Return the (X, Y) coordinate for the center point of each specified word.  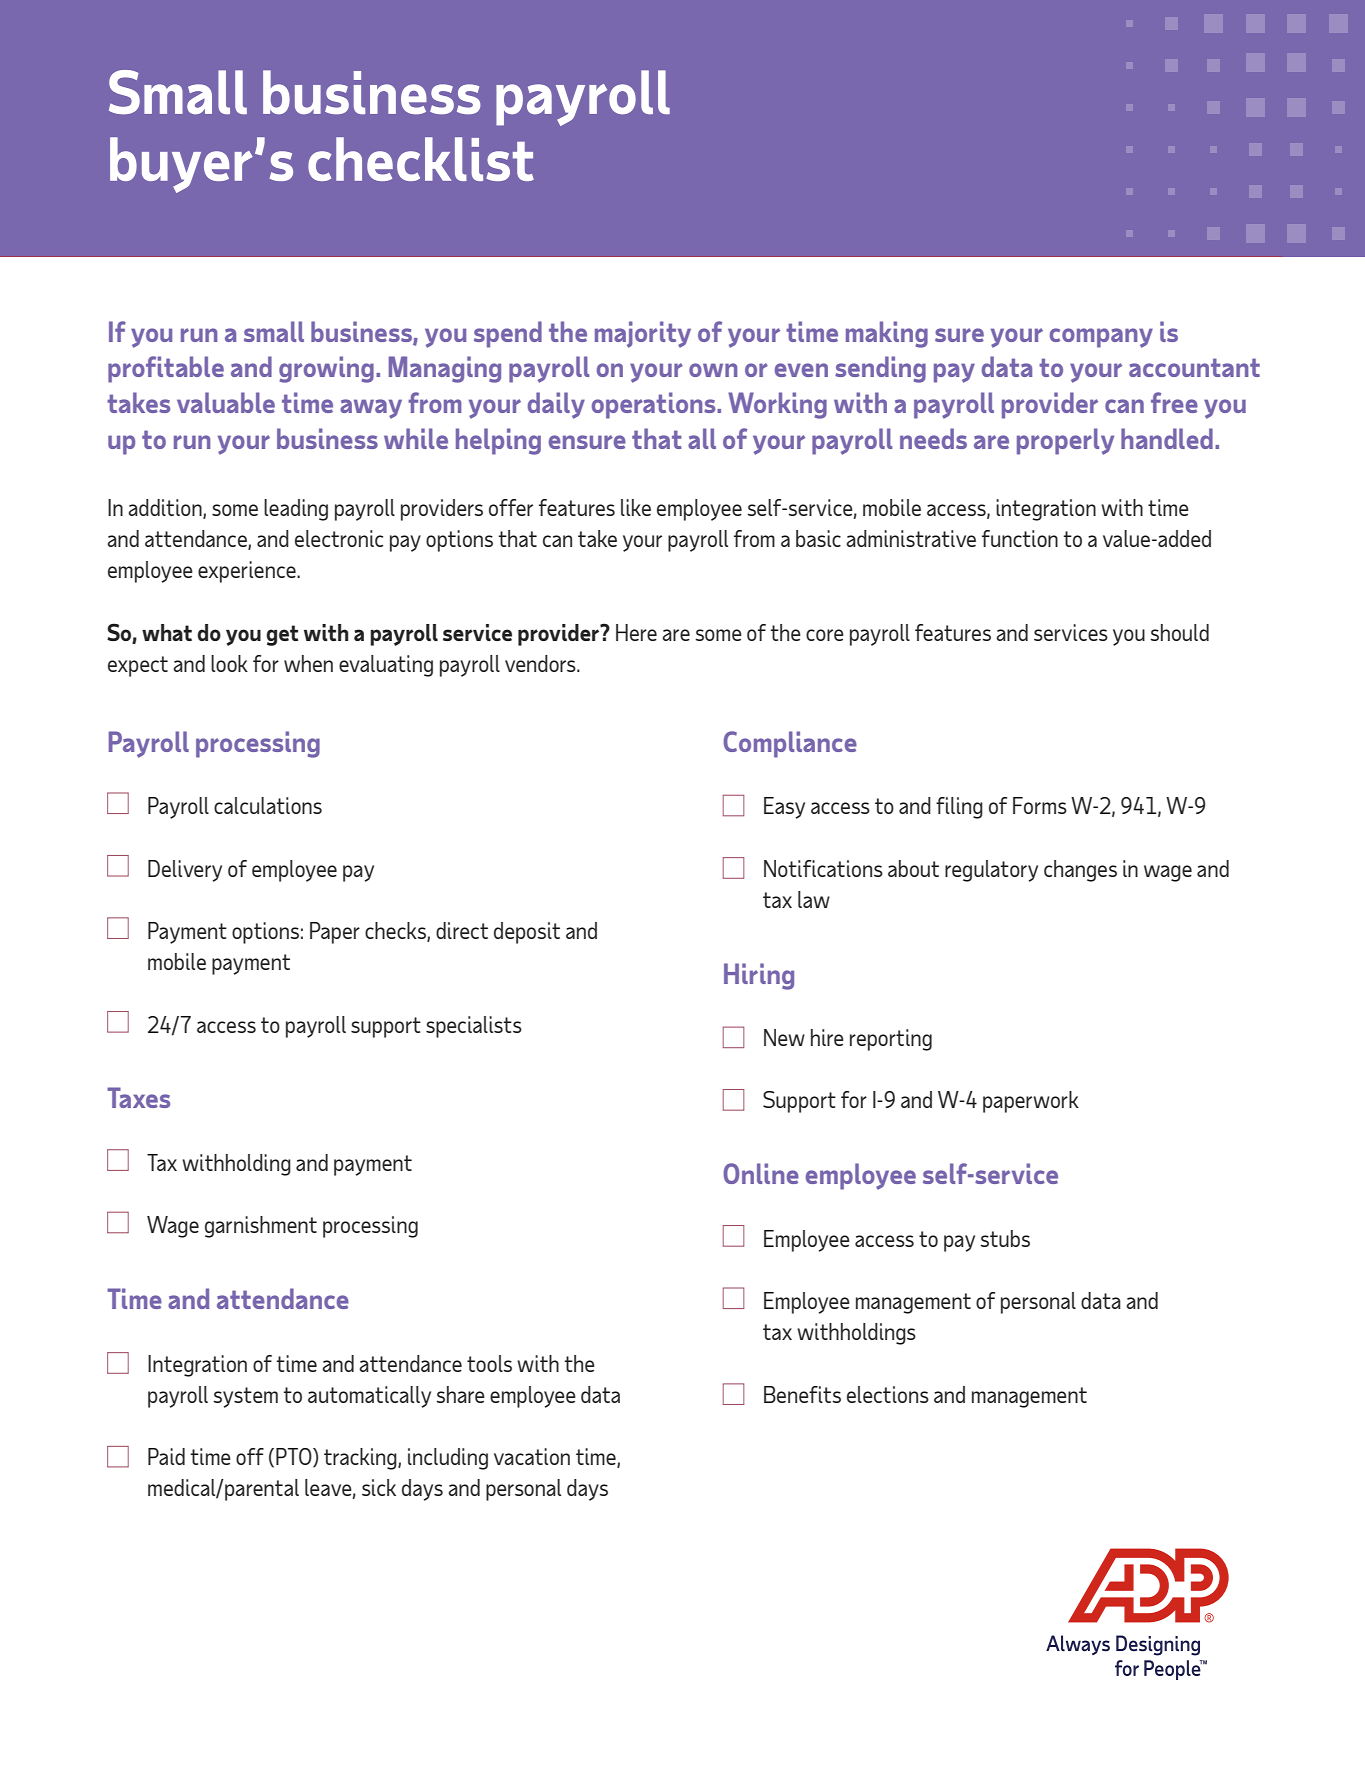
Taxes (138, 1097)
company (1101, 338)
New (784, 1037)
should (1179, 632)
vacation (532, 1456)
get (282, 635)
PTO (295, 1458)
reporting (891, 1040)
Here (636, 632)
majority (643, 334)
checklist (421, 159)
